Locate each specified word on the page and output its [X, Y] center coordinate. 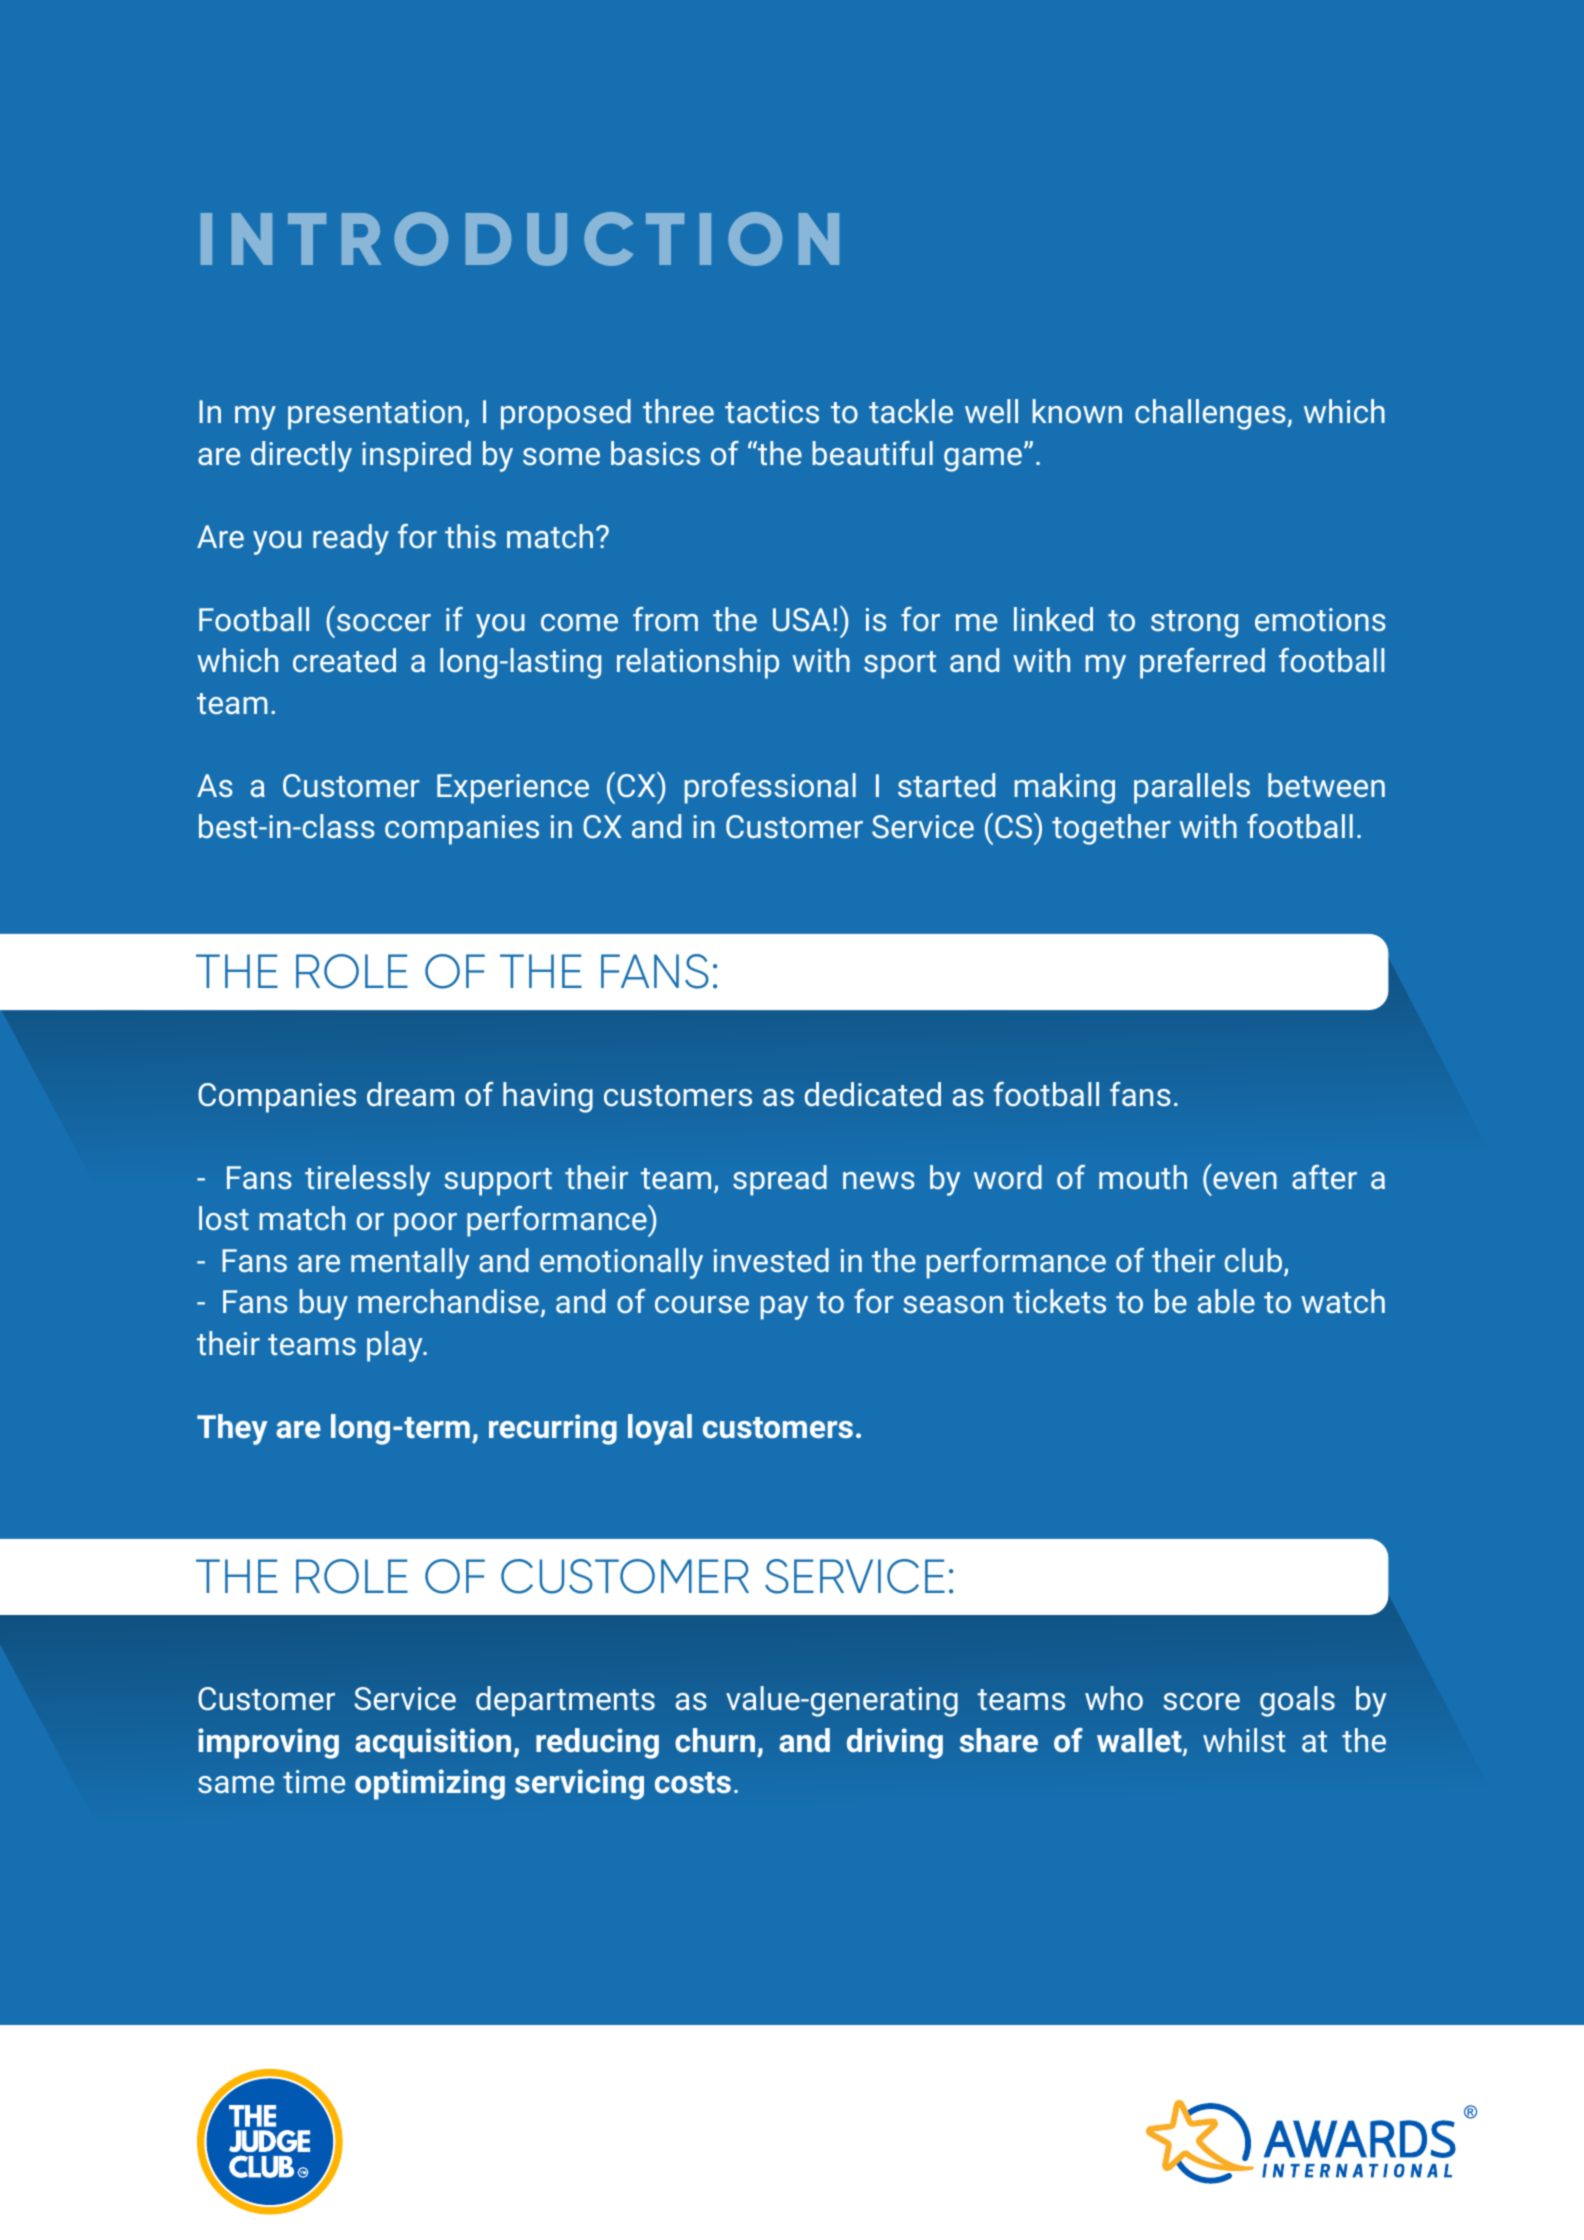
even [1245, 1180]
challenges [1211, 414]
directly [301, 456]
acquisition [434, 1743]
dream [410, 1094]
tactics [772, 411]
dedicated [873, 1094]
